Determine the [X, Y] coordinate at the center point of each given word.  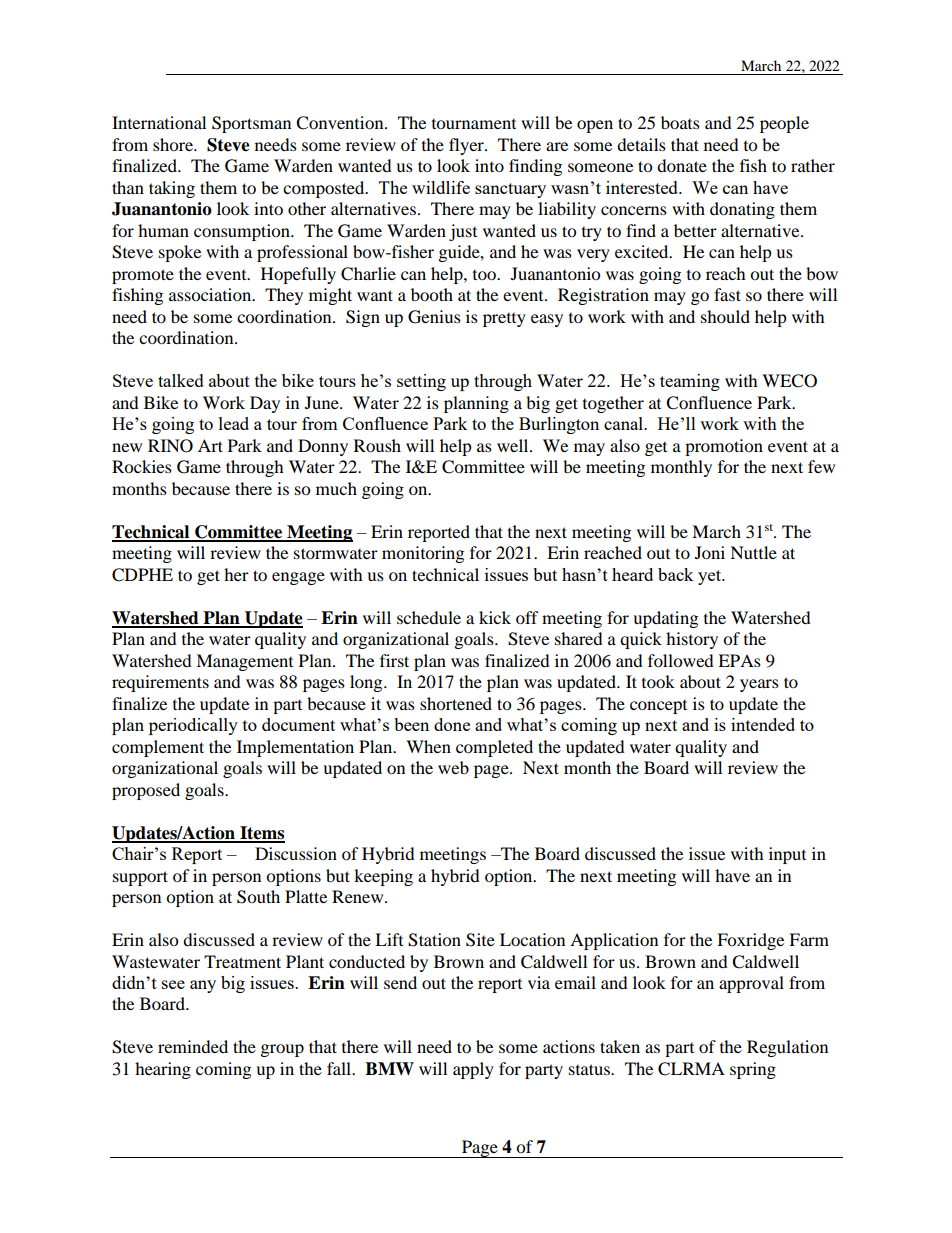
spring [753, 1070]
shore [174, 144]
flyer [467, 146]
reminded [193, 1046]
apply [473, 1070]
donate [682, 165]
